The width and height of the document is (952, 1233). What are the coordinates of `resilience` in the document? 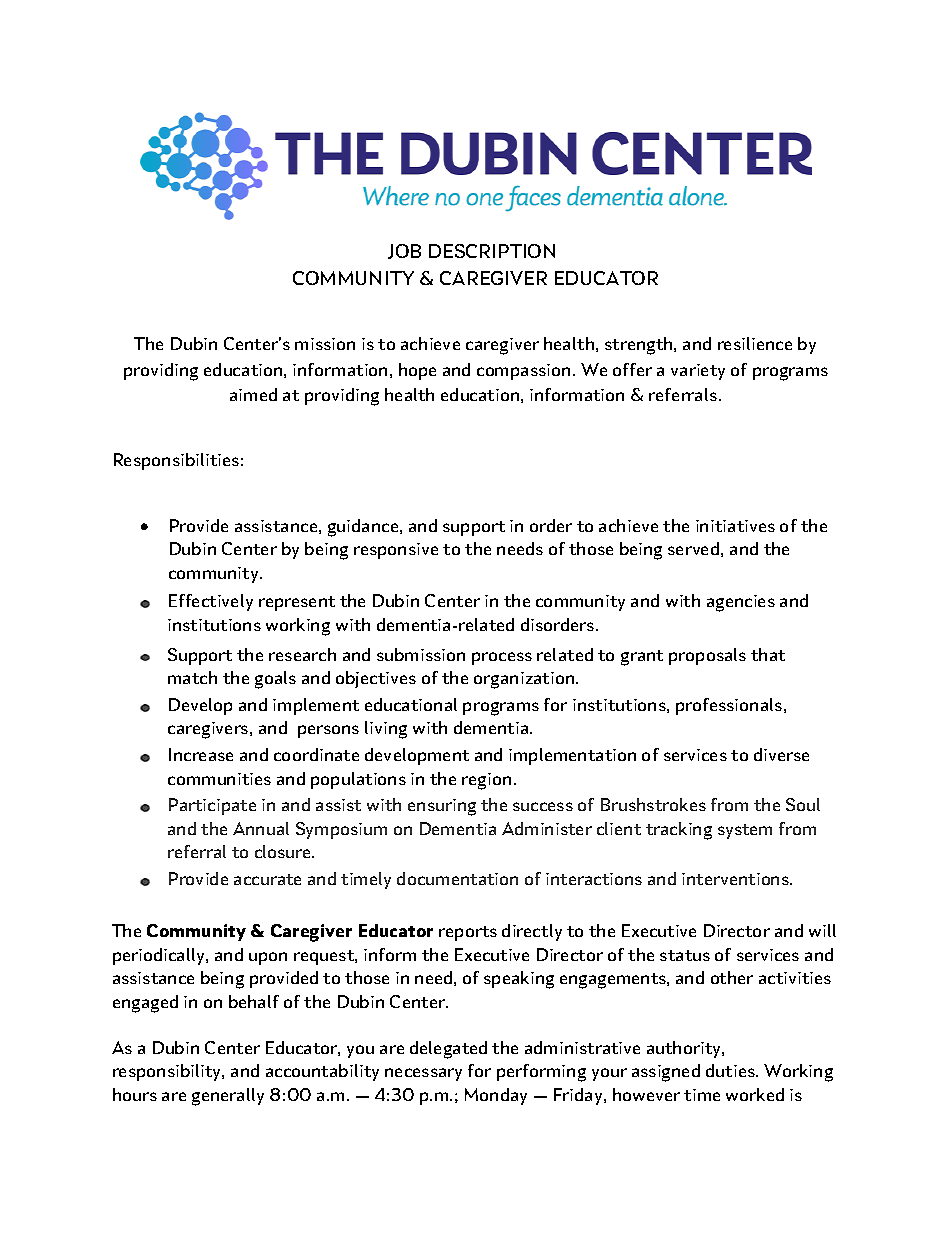 It's located at (755, 343).
